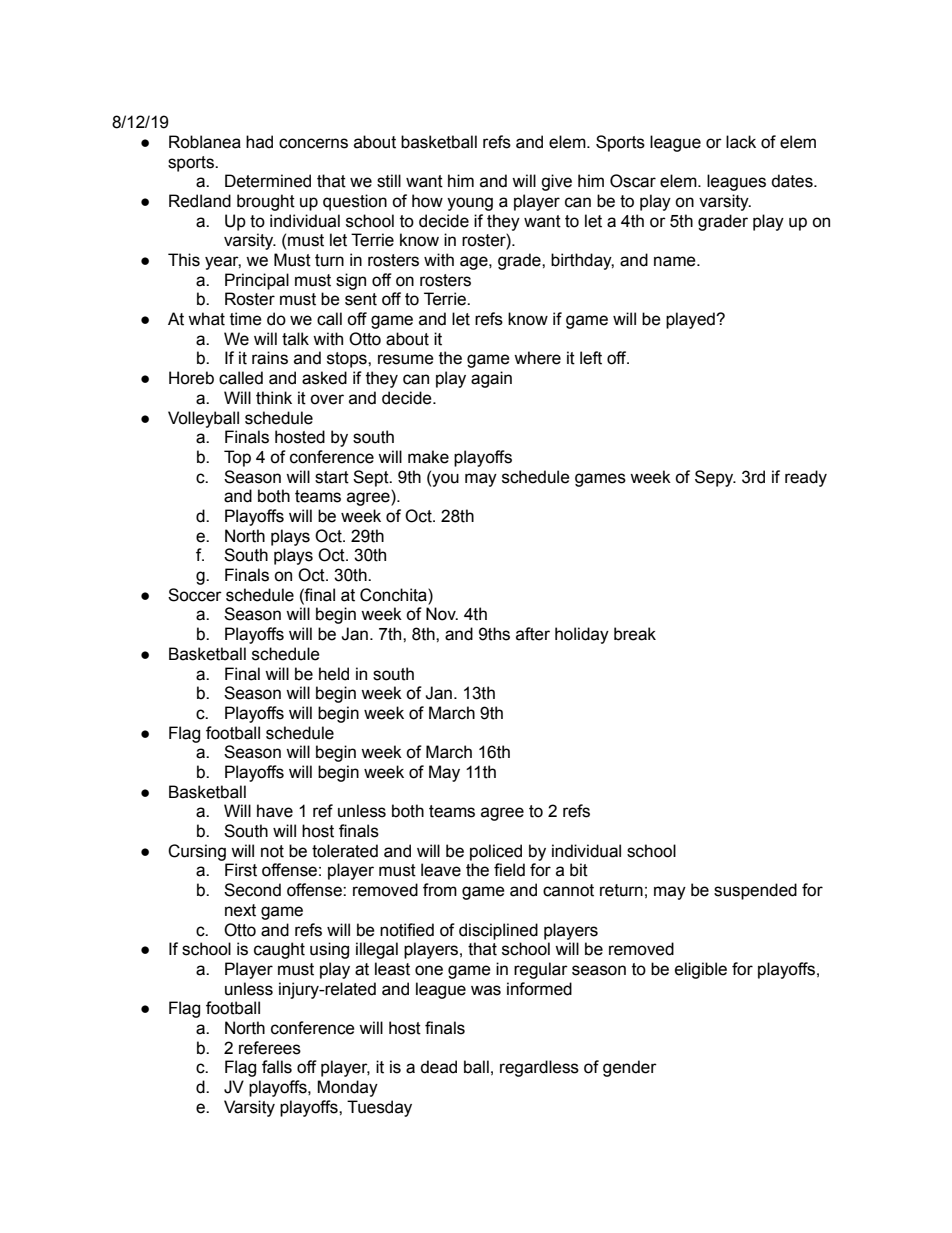 This page has width=952, height=1233. I want to click on policed, so click(496, 852).
